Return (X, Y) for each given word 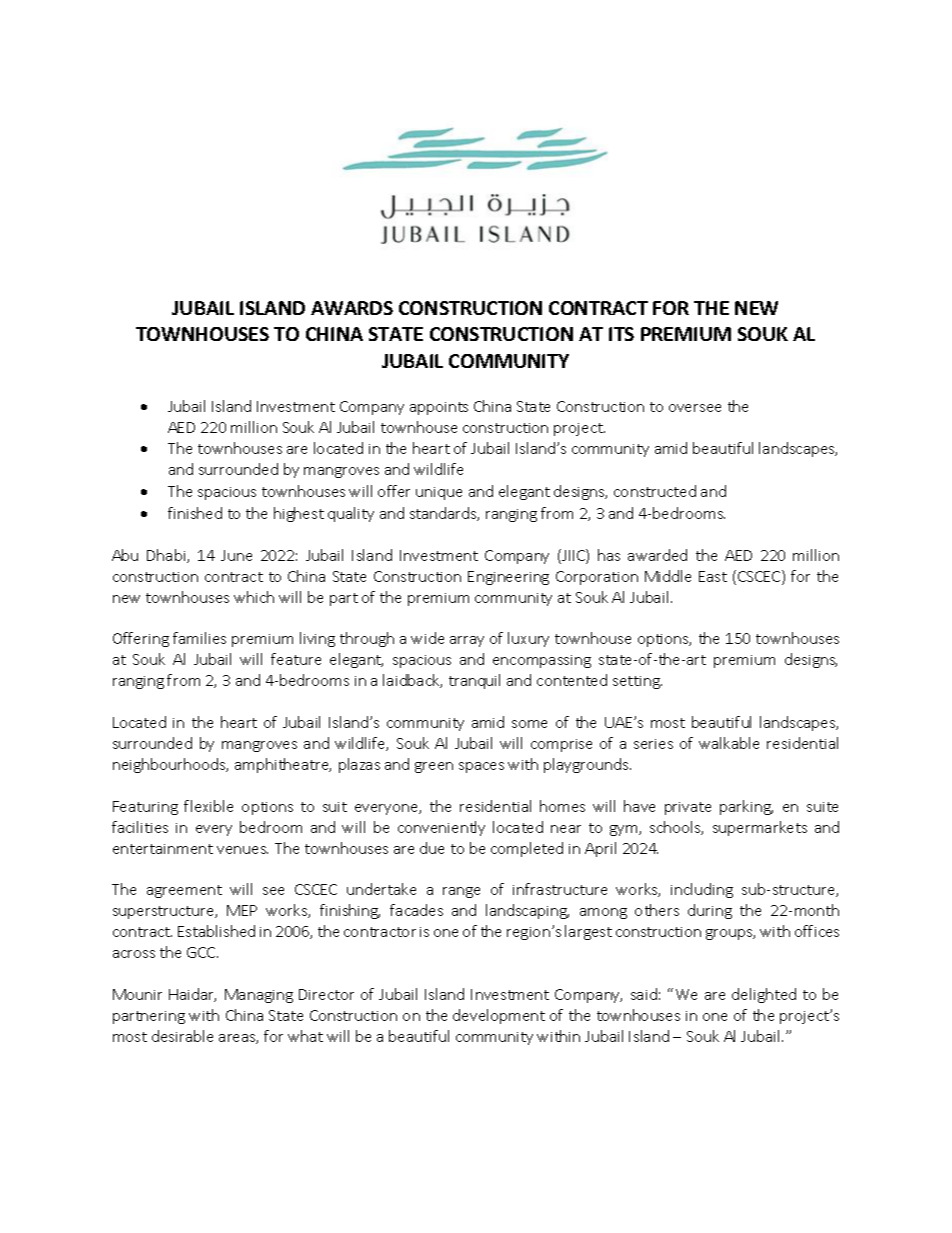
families (199, 638)
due (432, 848)
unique (439, 493)
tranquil (474, 681)
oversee (695, 408)
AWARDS (352, 308)
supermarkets (760, 828)
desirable (182, 1036)
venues (242, 850)
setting (637, 682)
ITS (621, 334)
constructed (655, 491)
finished (195, 513)
